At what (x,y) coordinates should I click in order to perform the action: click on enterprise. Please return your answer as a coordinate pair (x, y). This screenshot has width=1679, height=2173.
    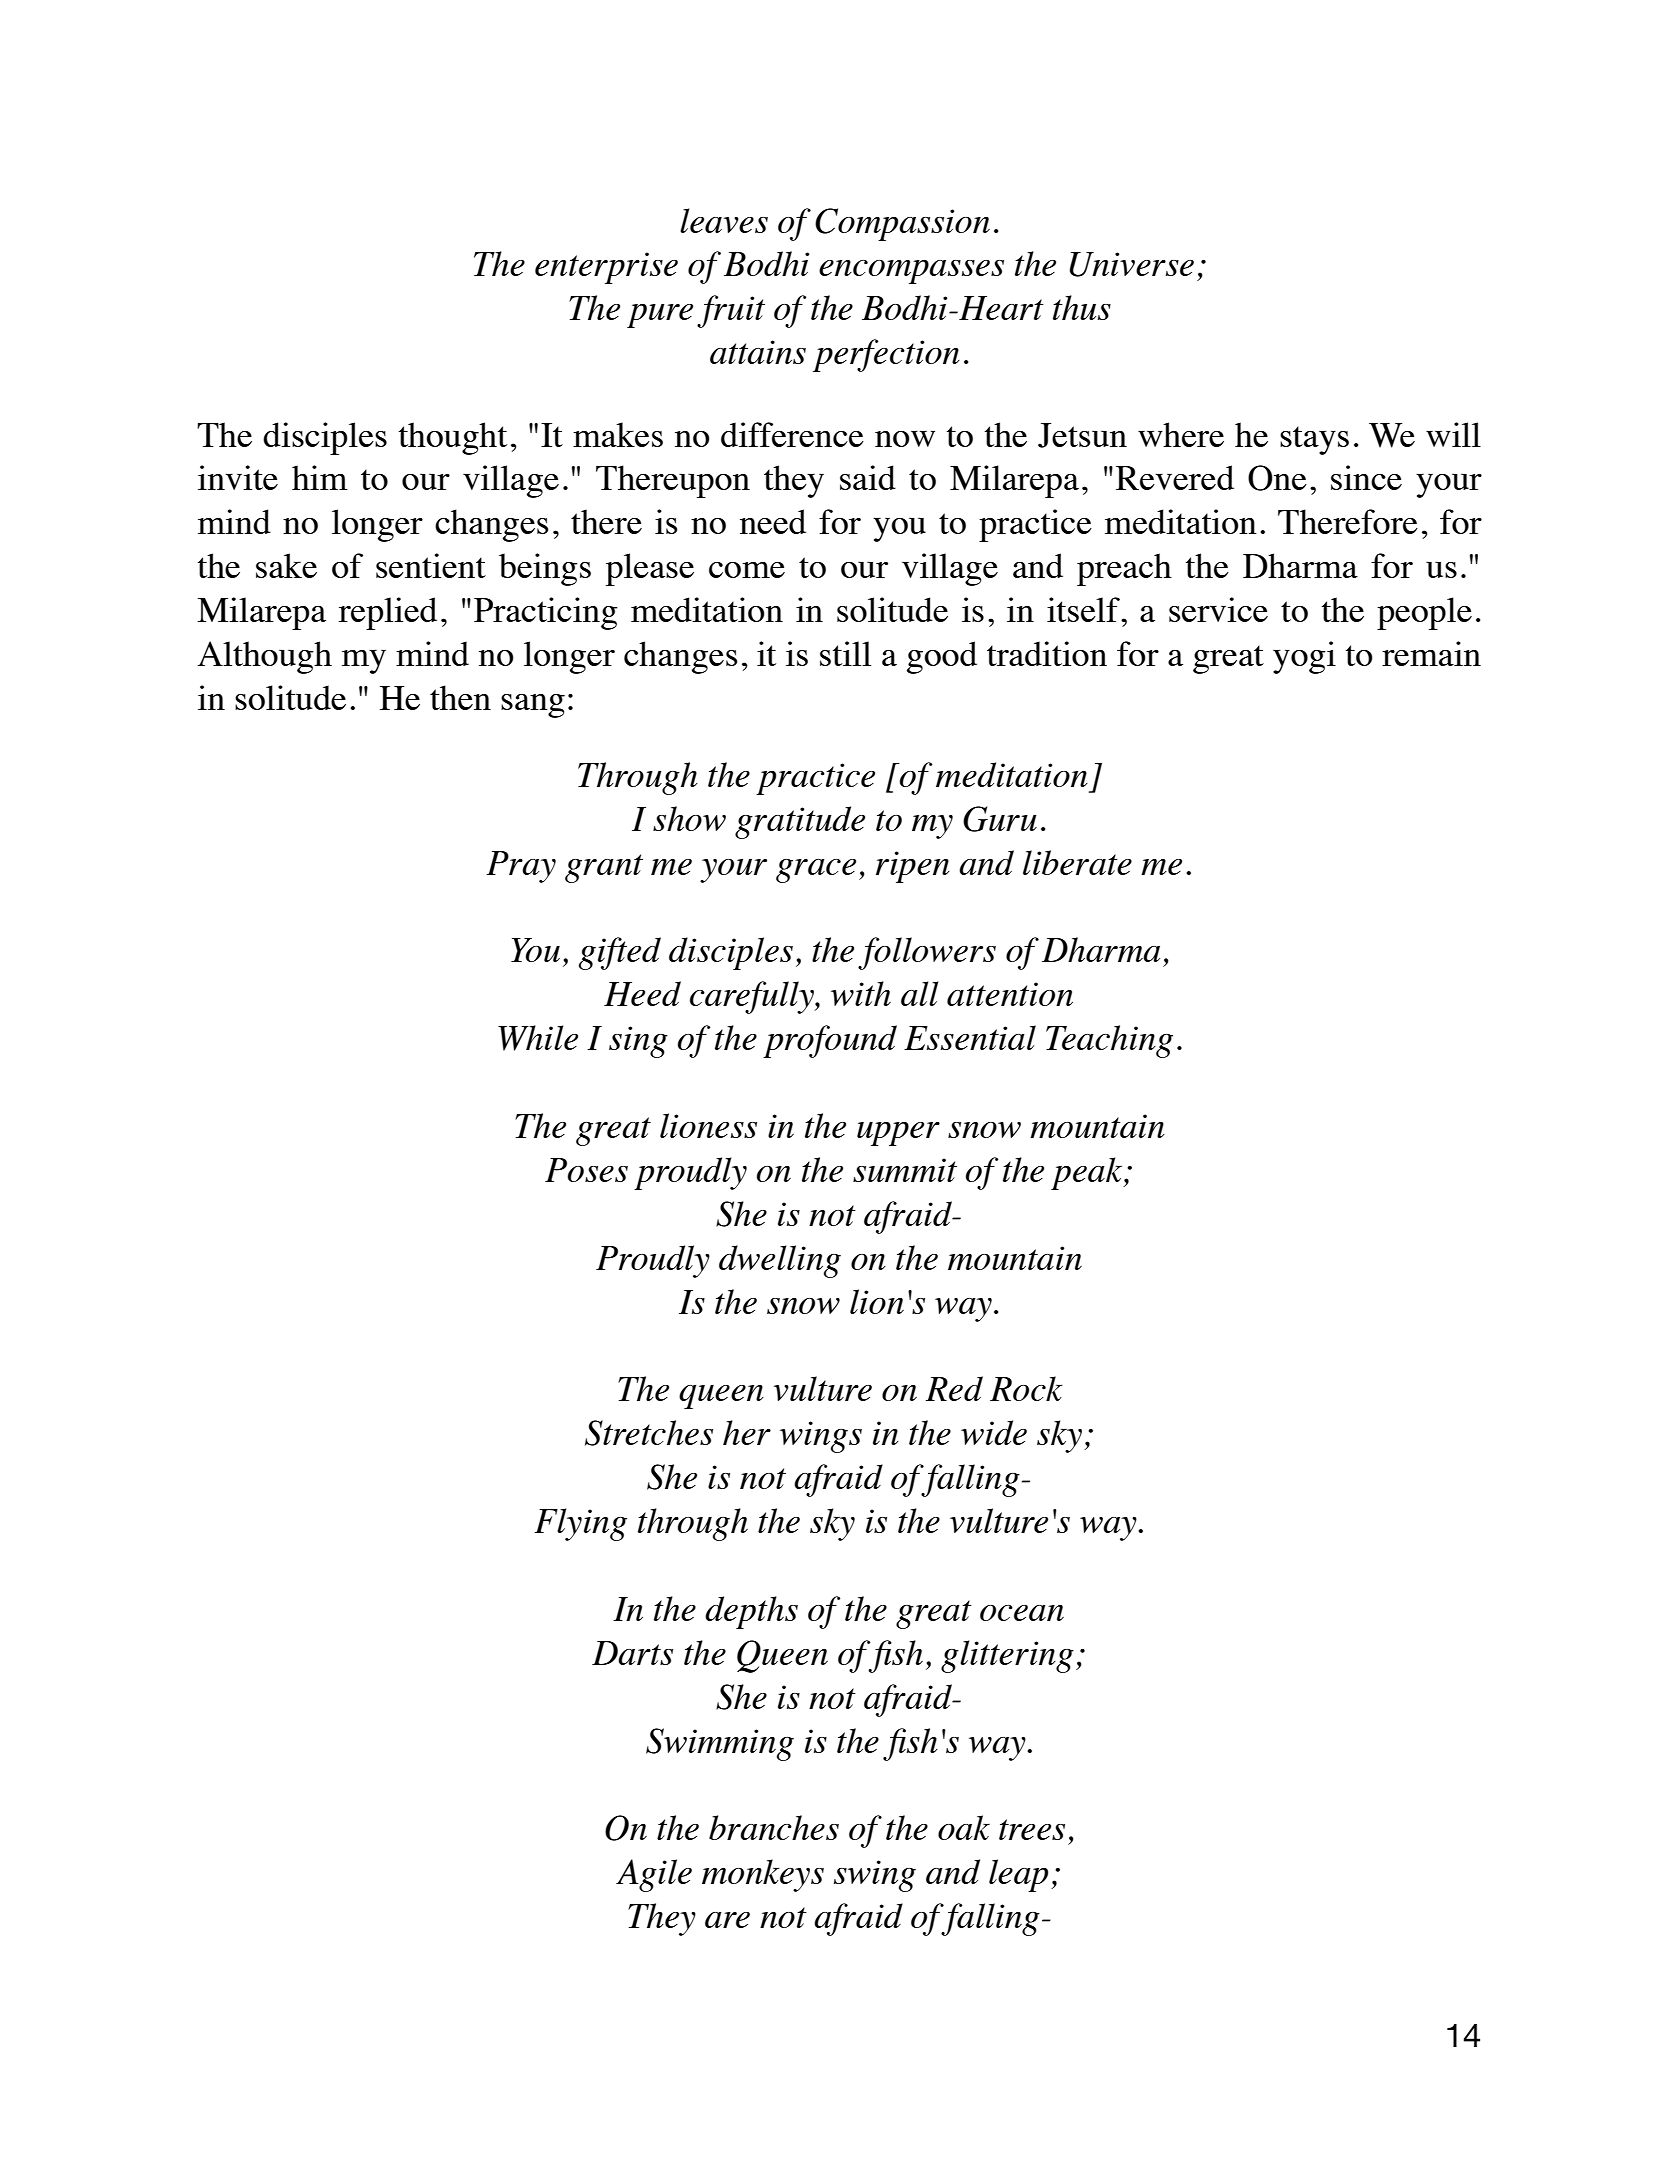
    Looking at the image, I should click on (606, 268).
